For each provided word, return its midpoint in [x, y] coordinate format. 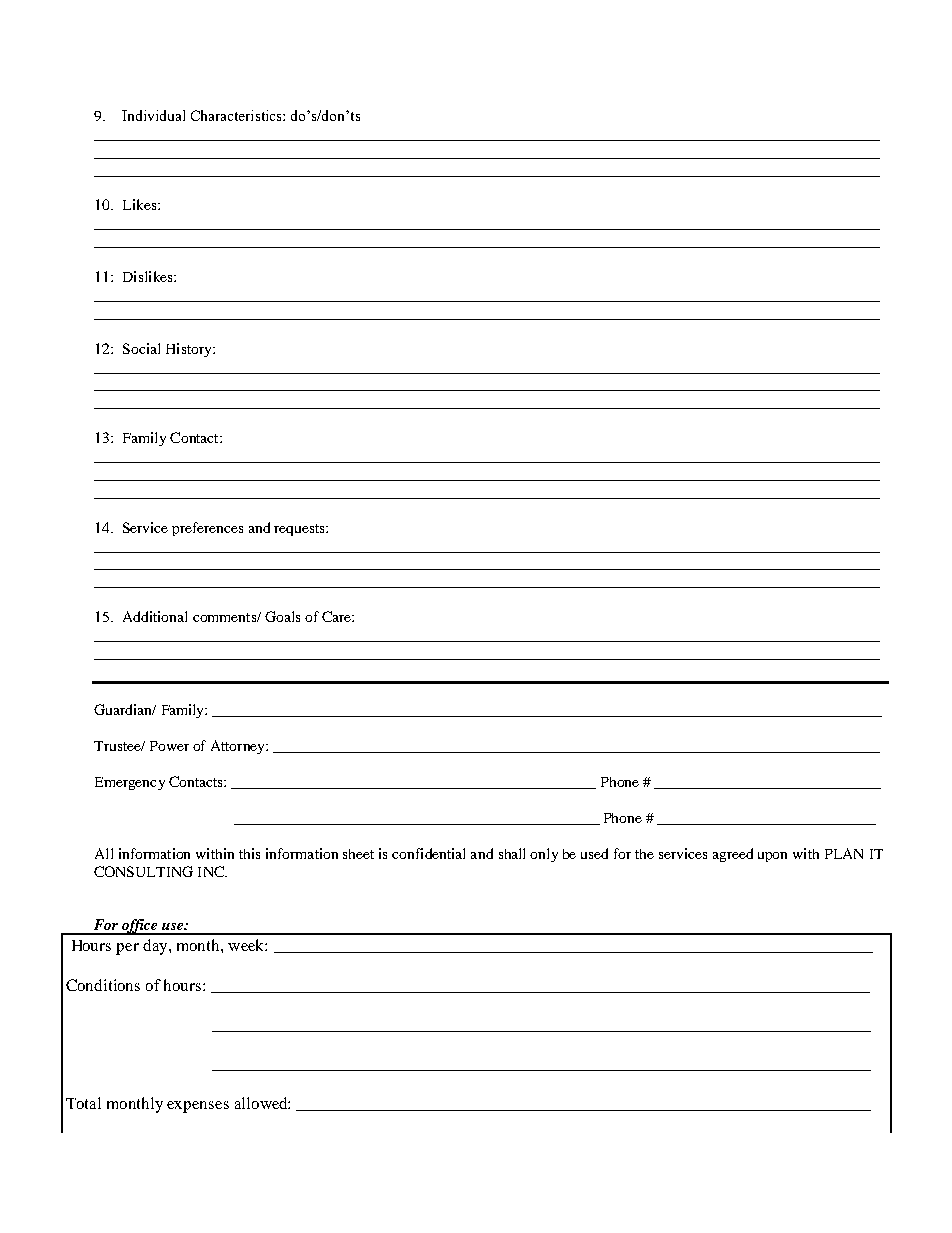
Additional [155, 616]
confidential [428, 853]
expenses [198, 1107]
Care [337, 616]
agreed [733, 855]
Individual [153, 115]
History [190, 350]
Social [141, 348]
